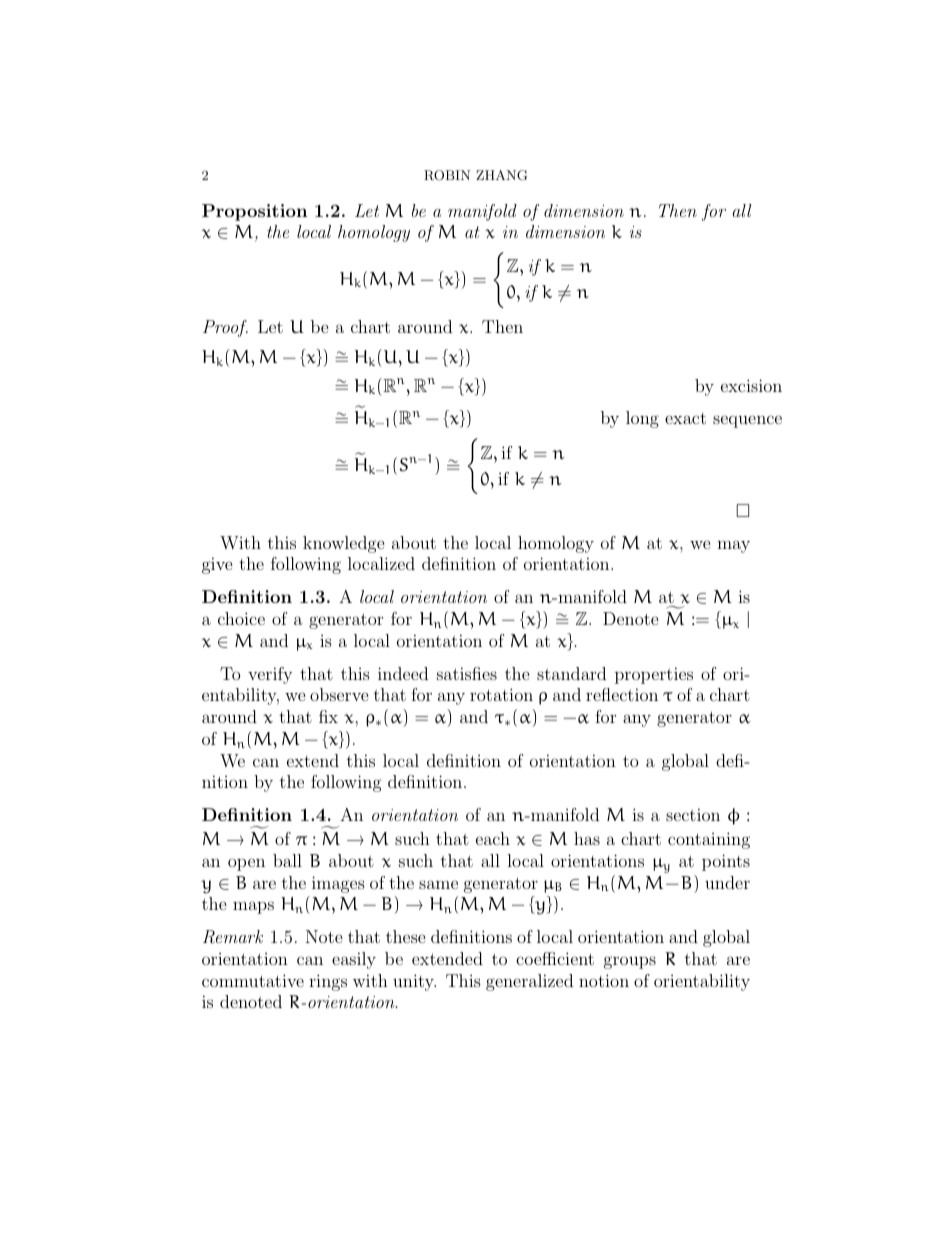  What do you see at coordinates (642, 419) in the screenshot?
I see `long` at bounding box center [642, 419].
